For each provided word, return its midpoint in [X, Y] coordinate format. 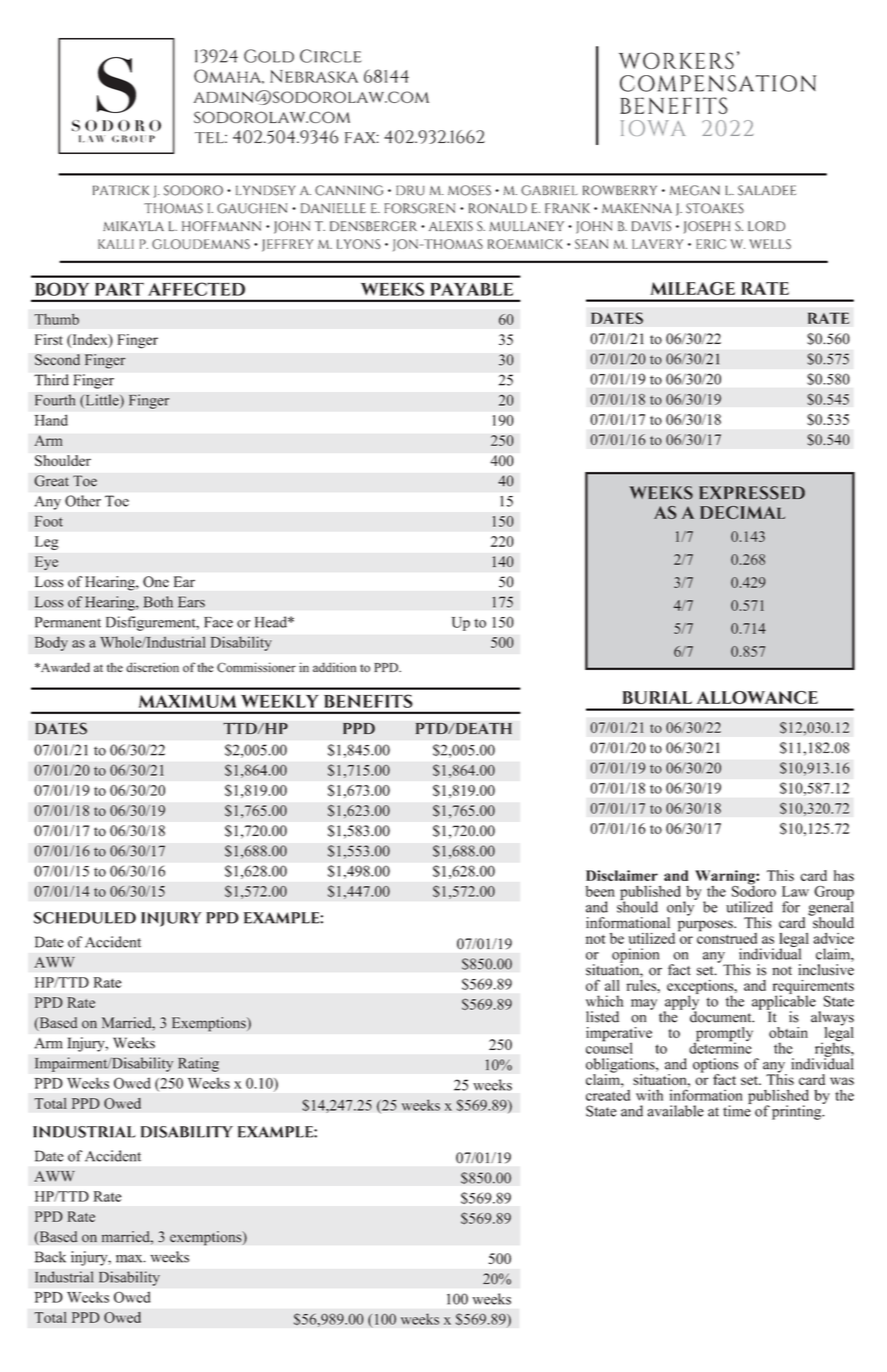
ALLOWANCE [757, 697]
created [608, 1094]
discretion [152, 667]
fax [362, 137]
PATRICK [121, 190]
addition [334, 667]
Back [50, 1257]
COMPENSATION [718, 83]
